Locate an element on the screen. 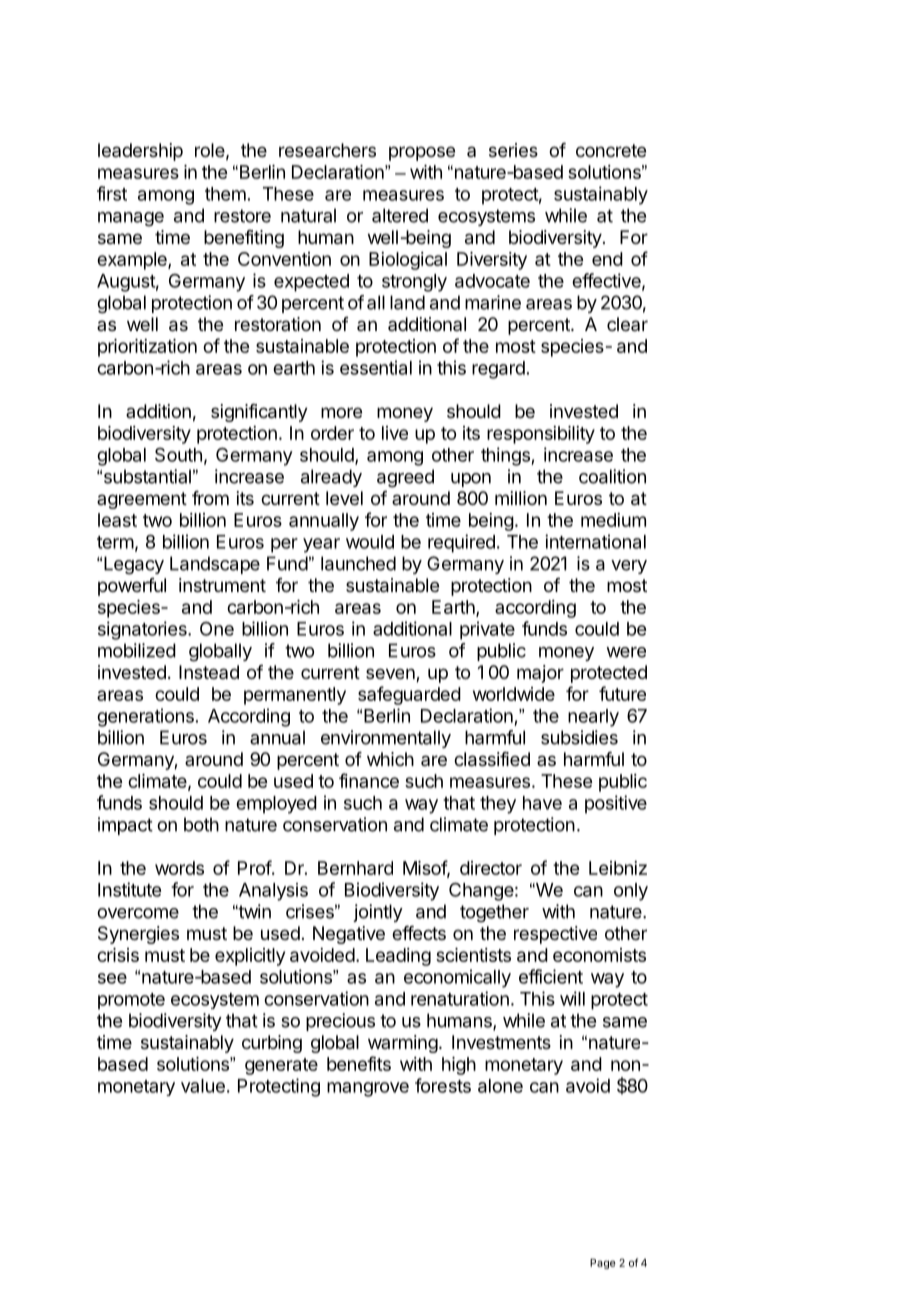  altered is located at coordinates (400, 215).
